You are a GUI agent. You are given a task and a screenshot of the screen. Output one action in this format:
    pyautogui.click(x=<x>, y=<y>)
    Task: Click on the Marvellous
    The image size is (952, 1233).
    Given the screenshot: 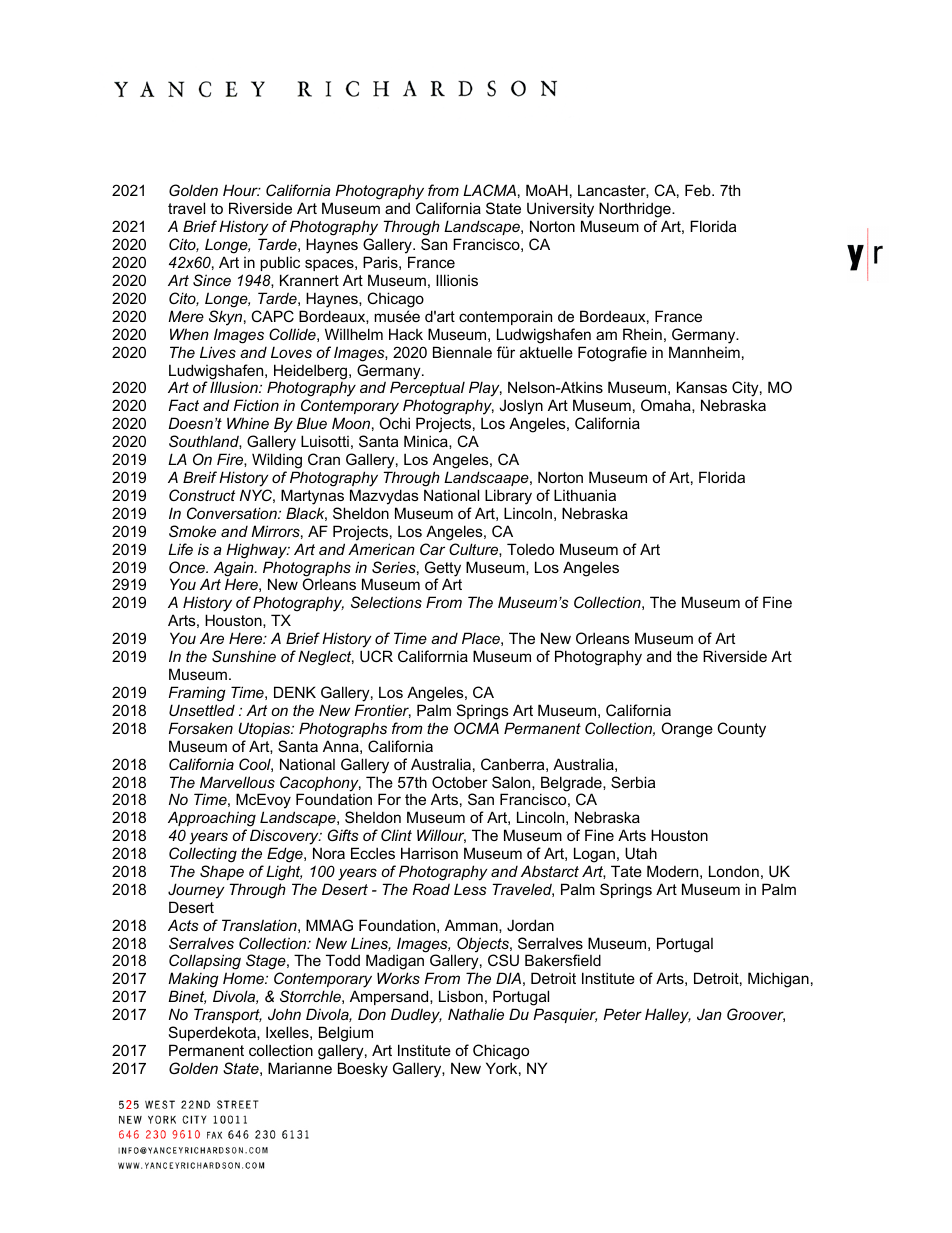 What is the action you would take?
    pyautogui.click(x=237, y=782)
